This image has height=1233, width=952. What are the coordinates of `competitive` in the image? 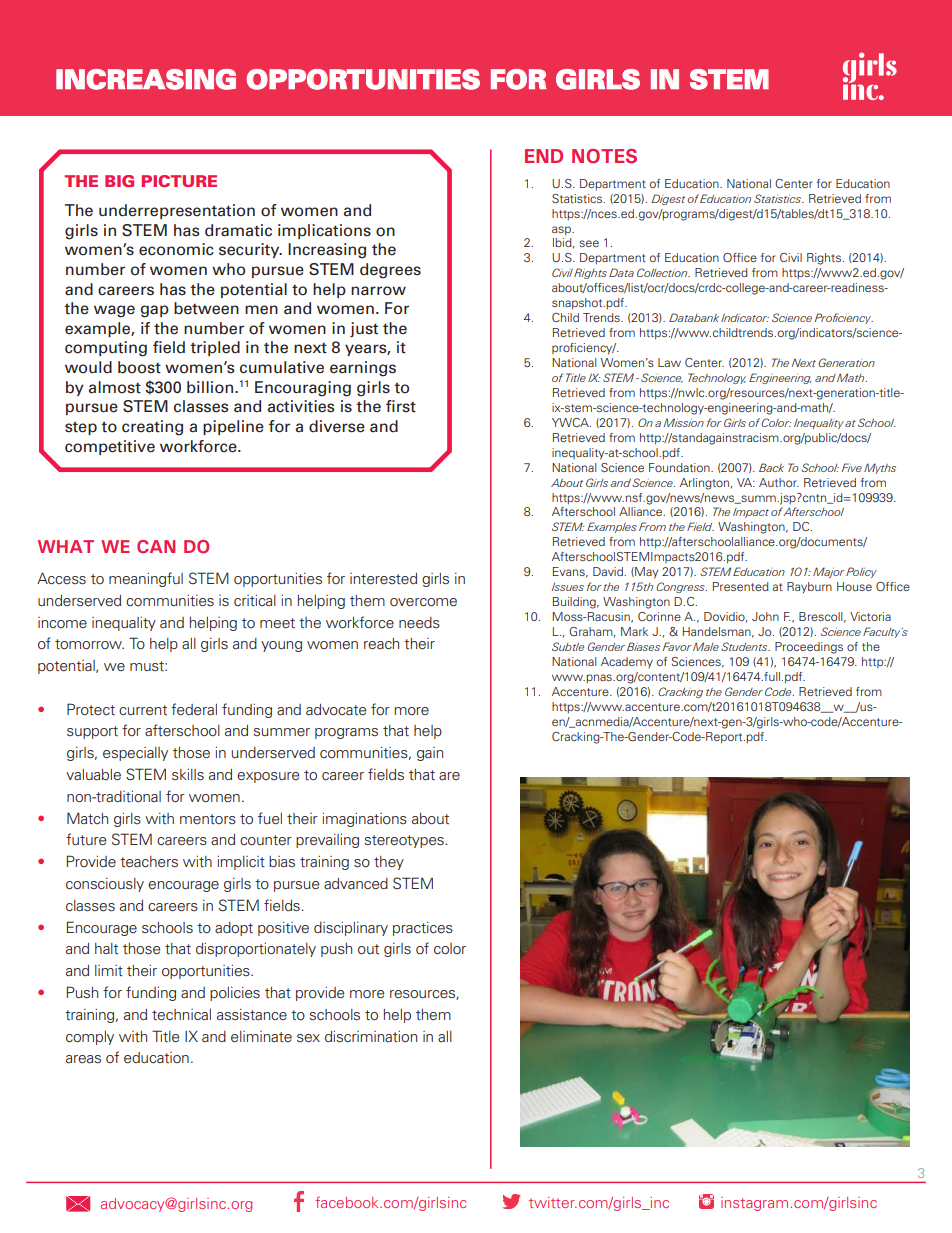 It's located at (110, 447).
